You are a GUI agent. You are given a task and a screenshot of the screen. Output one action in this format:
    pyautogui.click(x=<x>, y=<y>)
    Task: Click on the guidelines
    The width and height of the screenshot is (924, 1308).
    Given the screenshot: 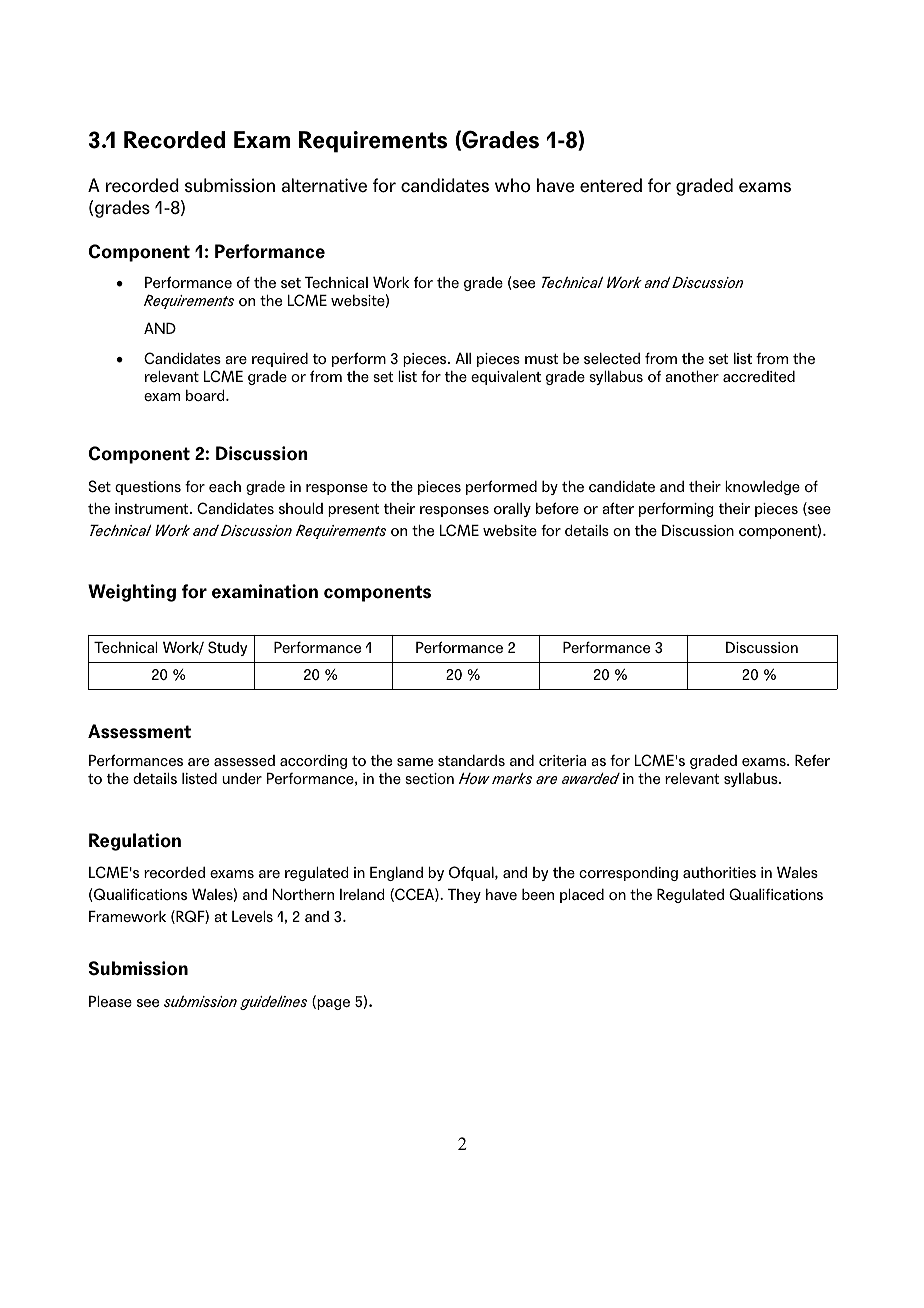 What is the action you would take?
    pyautogui.click(x=273, y=1002)
